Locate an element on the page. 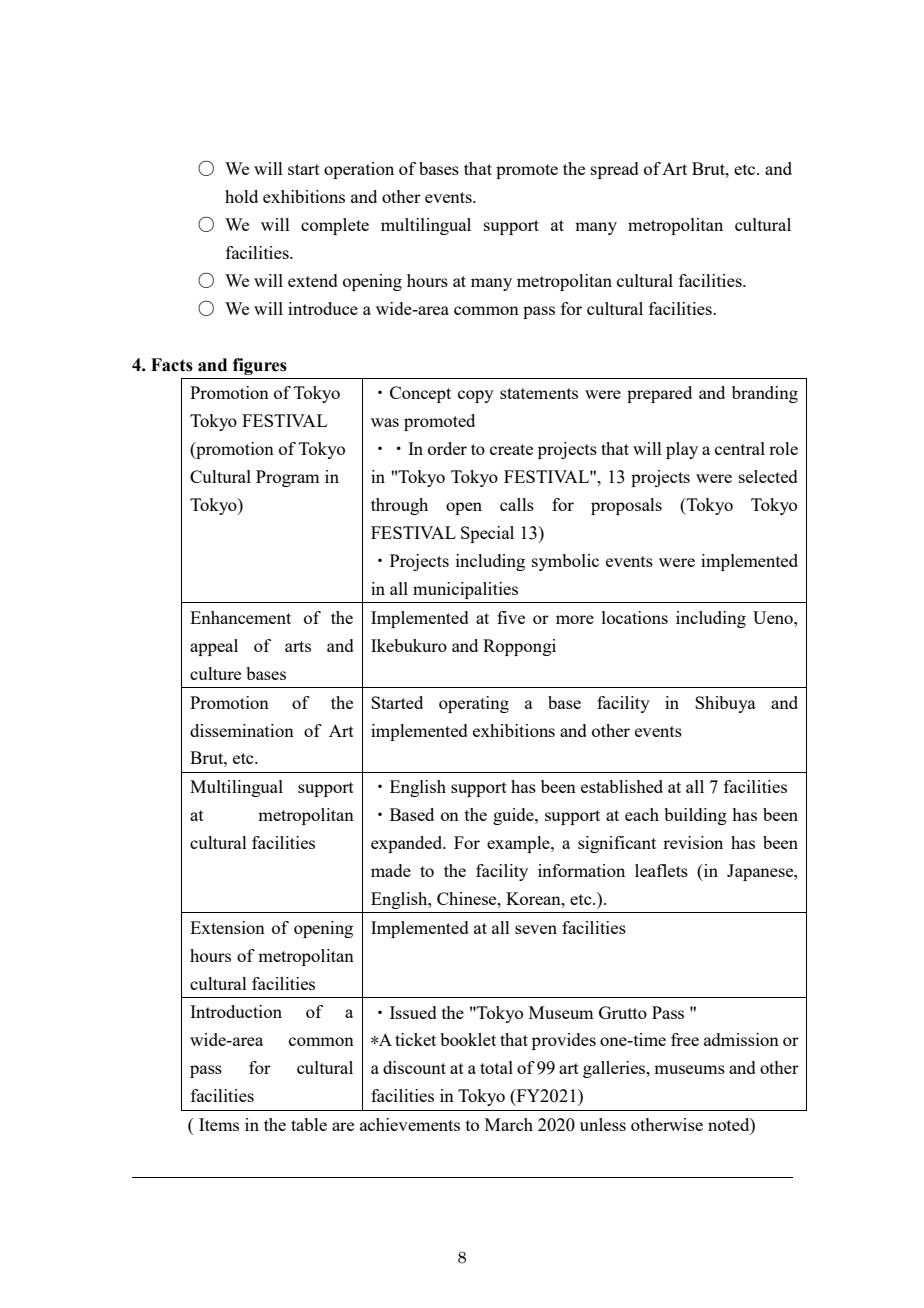 Image resolution: width=924 pixels, height=1308 pixels. Items is located at coordinates (219, 1124).
